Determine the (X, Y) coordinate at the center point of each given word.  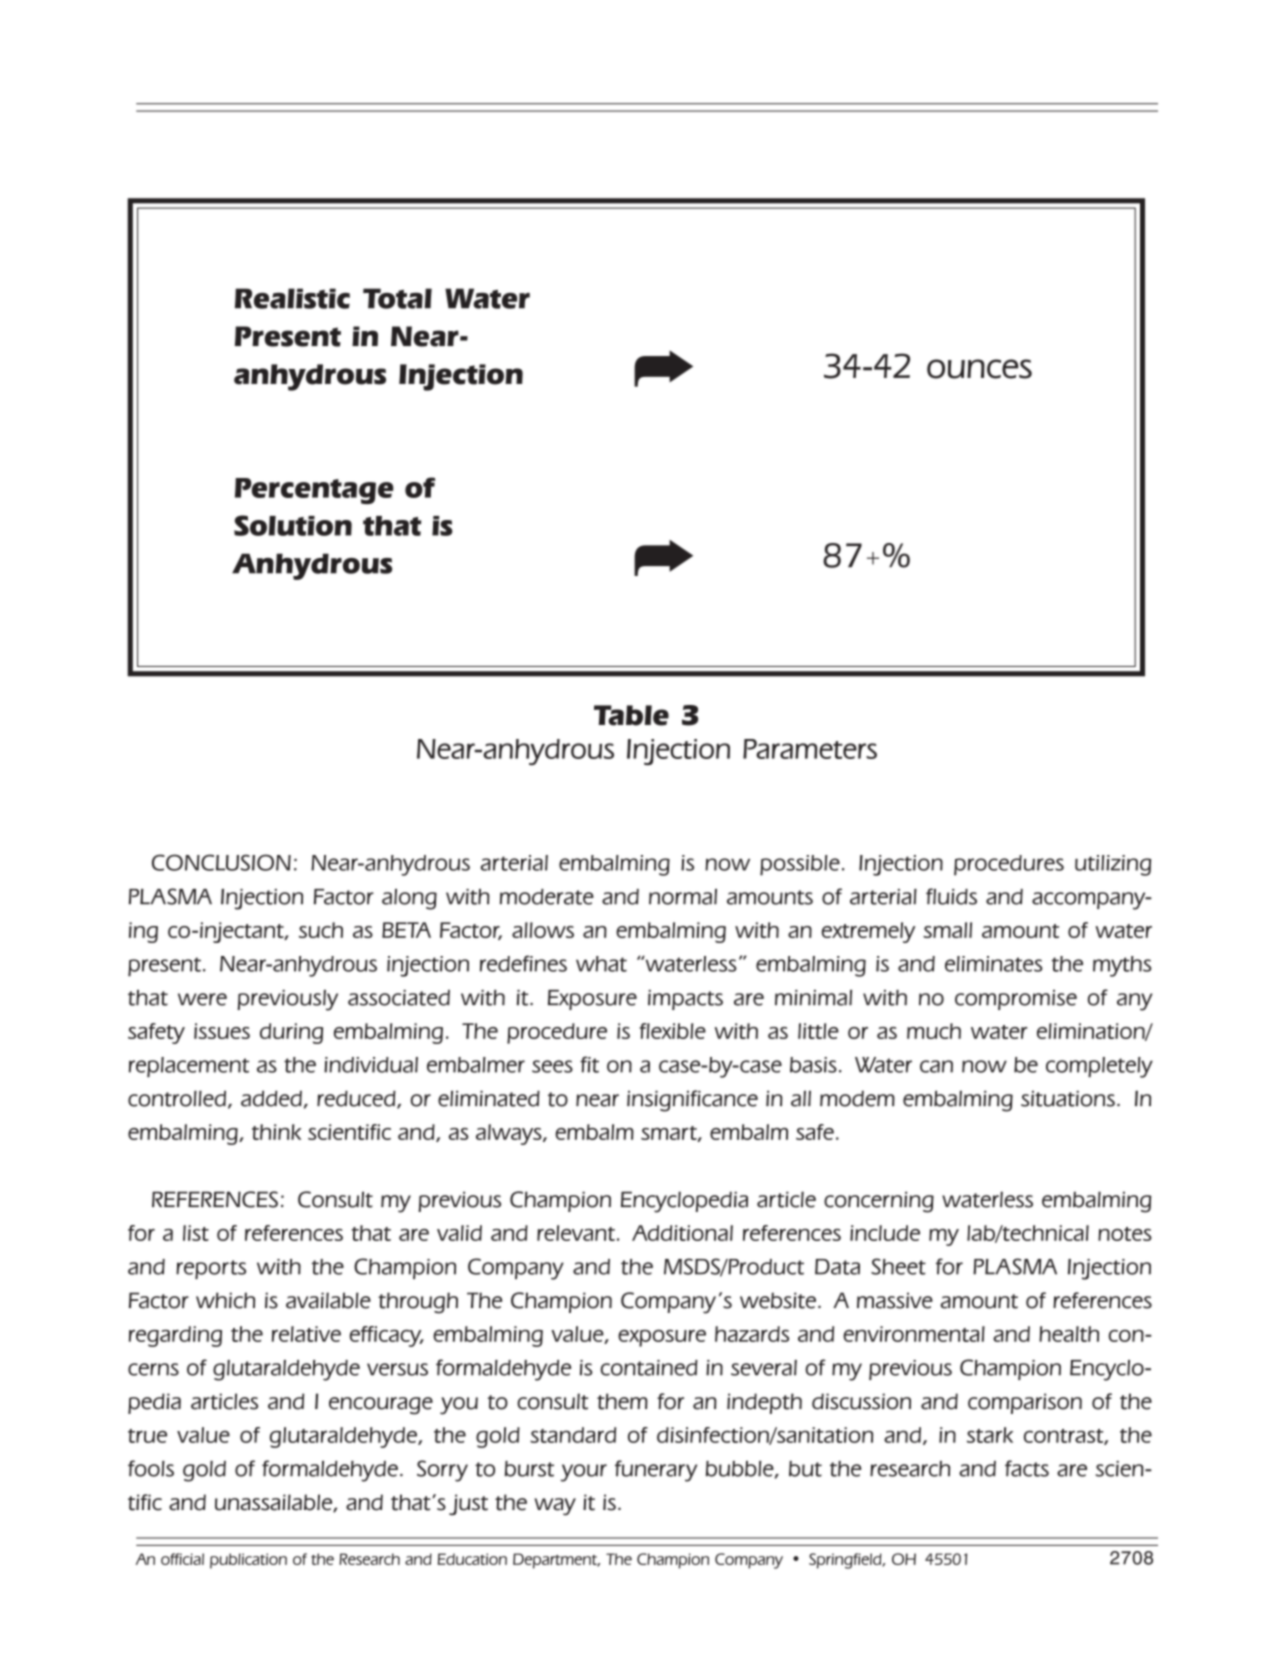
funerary (656, 1471)
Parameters (810, 749)
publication (248, 1561)
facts (1027, 1468)
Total (397, 298)
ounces (979, 369)
